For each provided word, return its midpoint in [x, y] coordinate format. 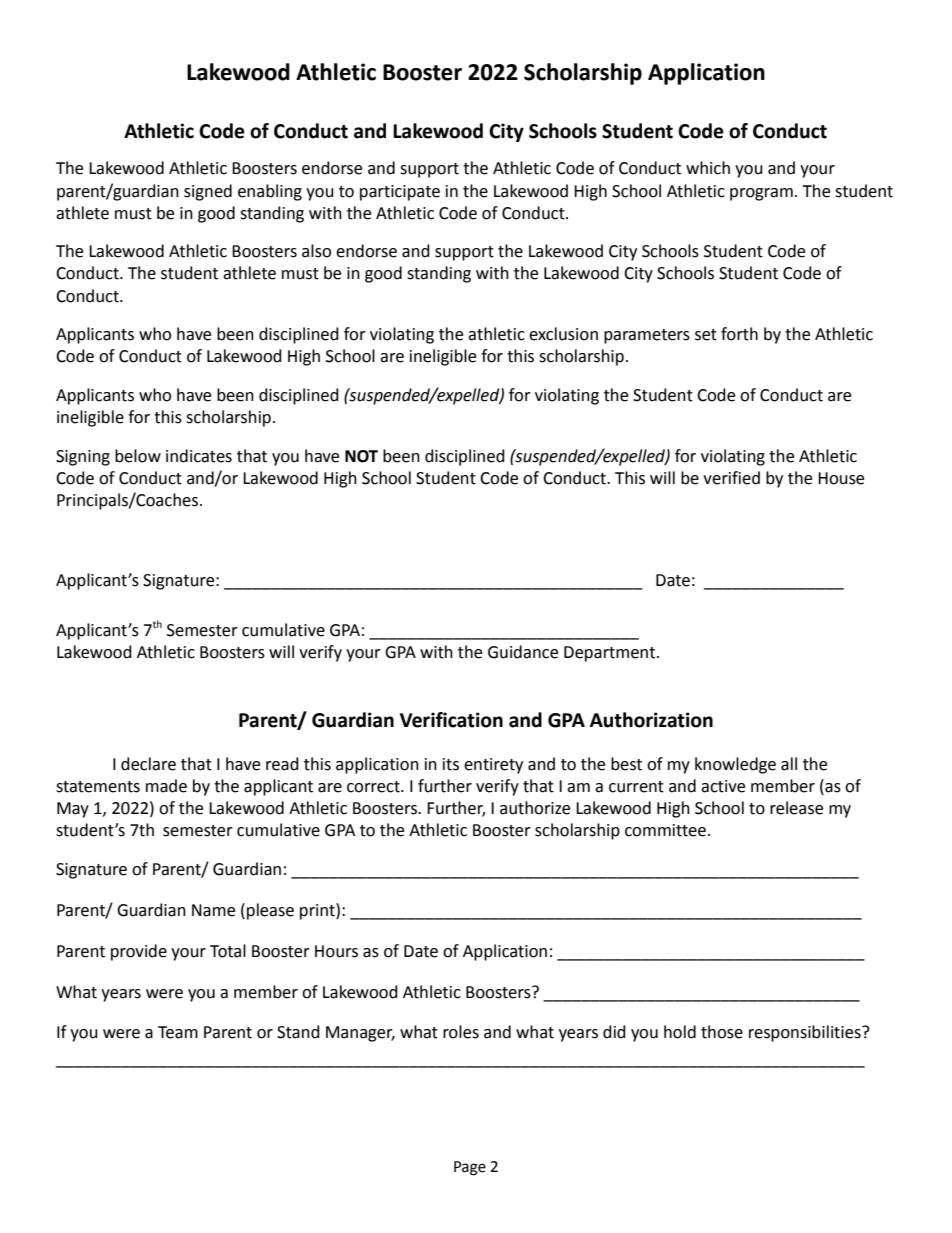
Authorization [651, 720]
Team [178, 1032]
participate [400, 193]
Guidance [523, 652]
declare [148, 764]
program [761, 194]
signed [208, 192]
